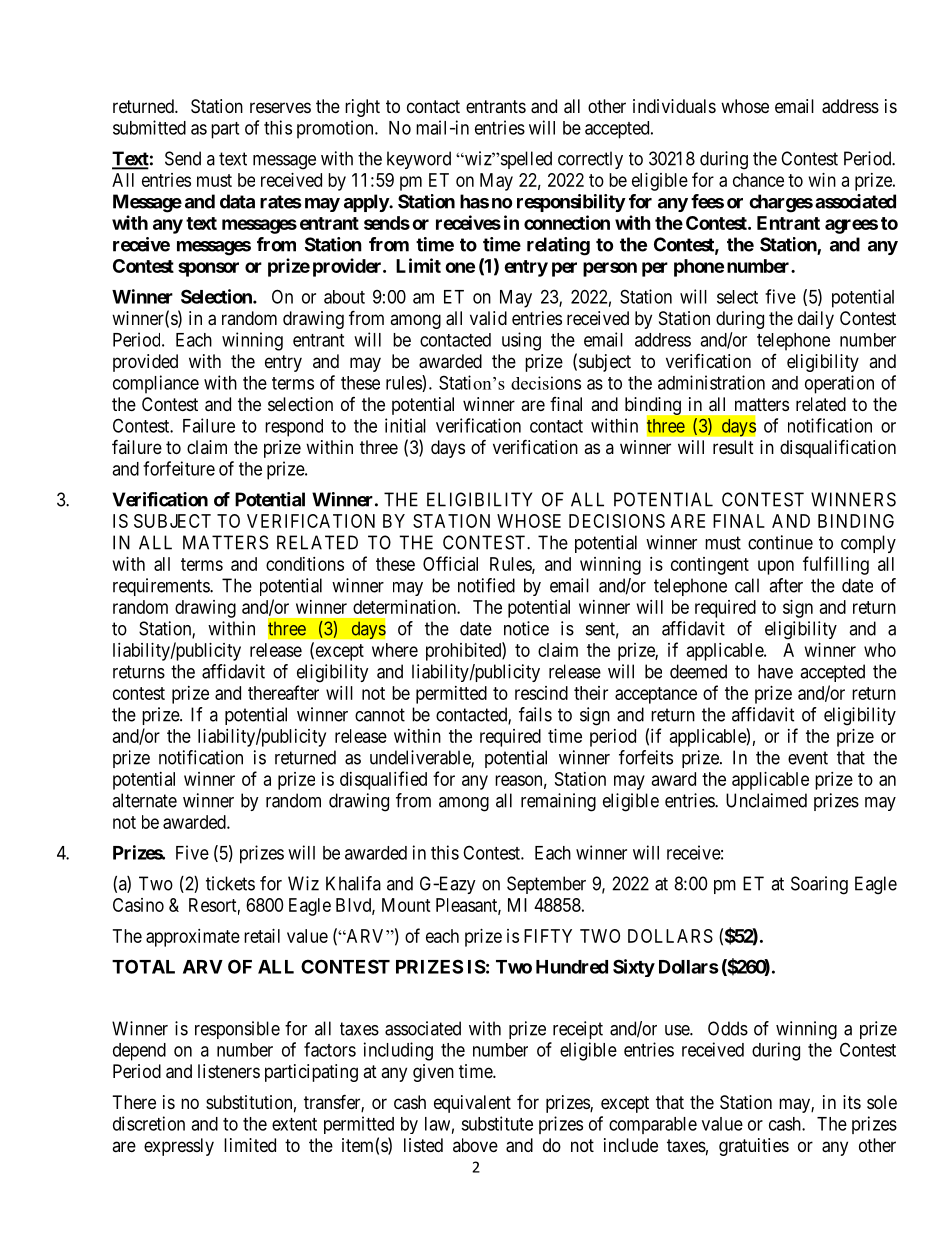 The image size is (952, 1233). What do you see at coordinates (280, 107) in the image?
I see `reserves` at bounding box center [280, 107].
